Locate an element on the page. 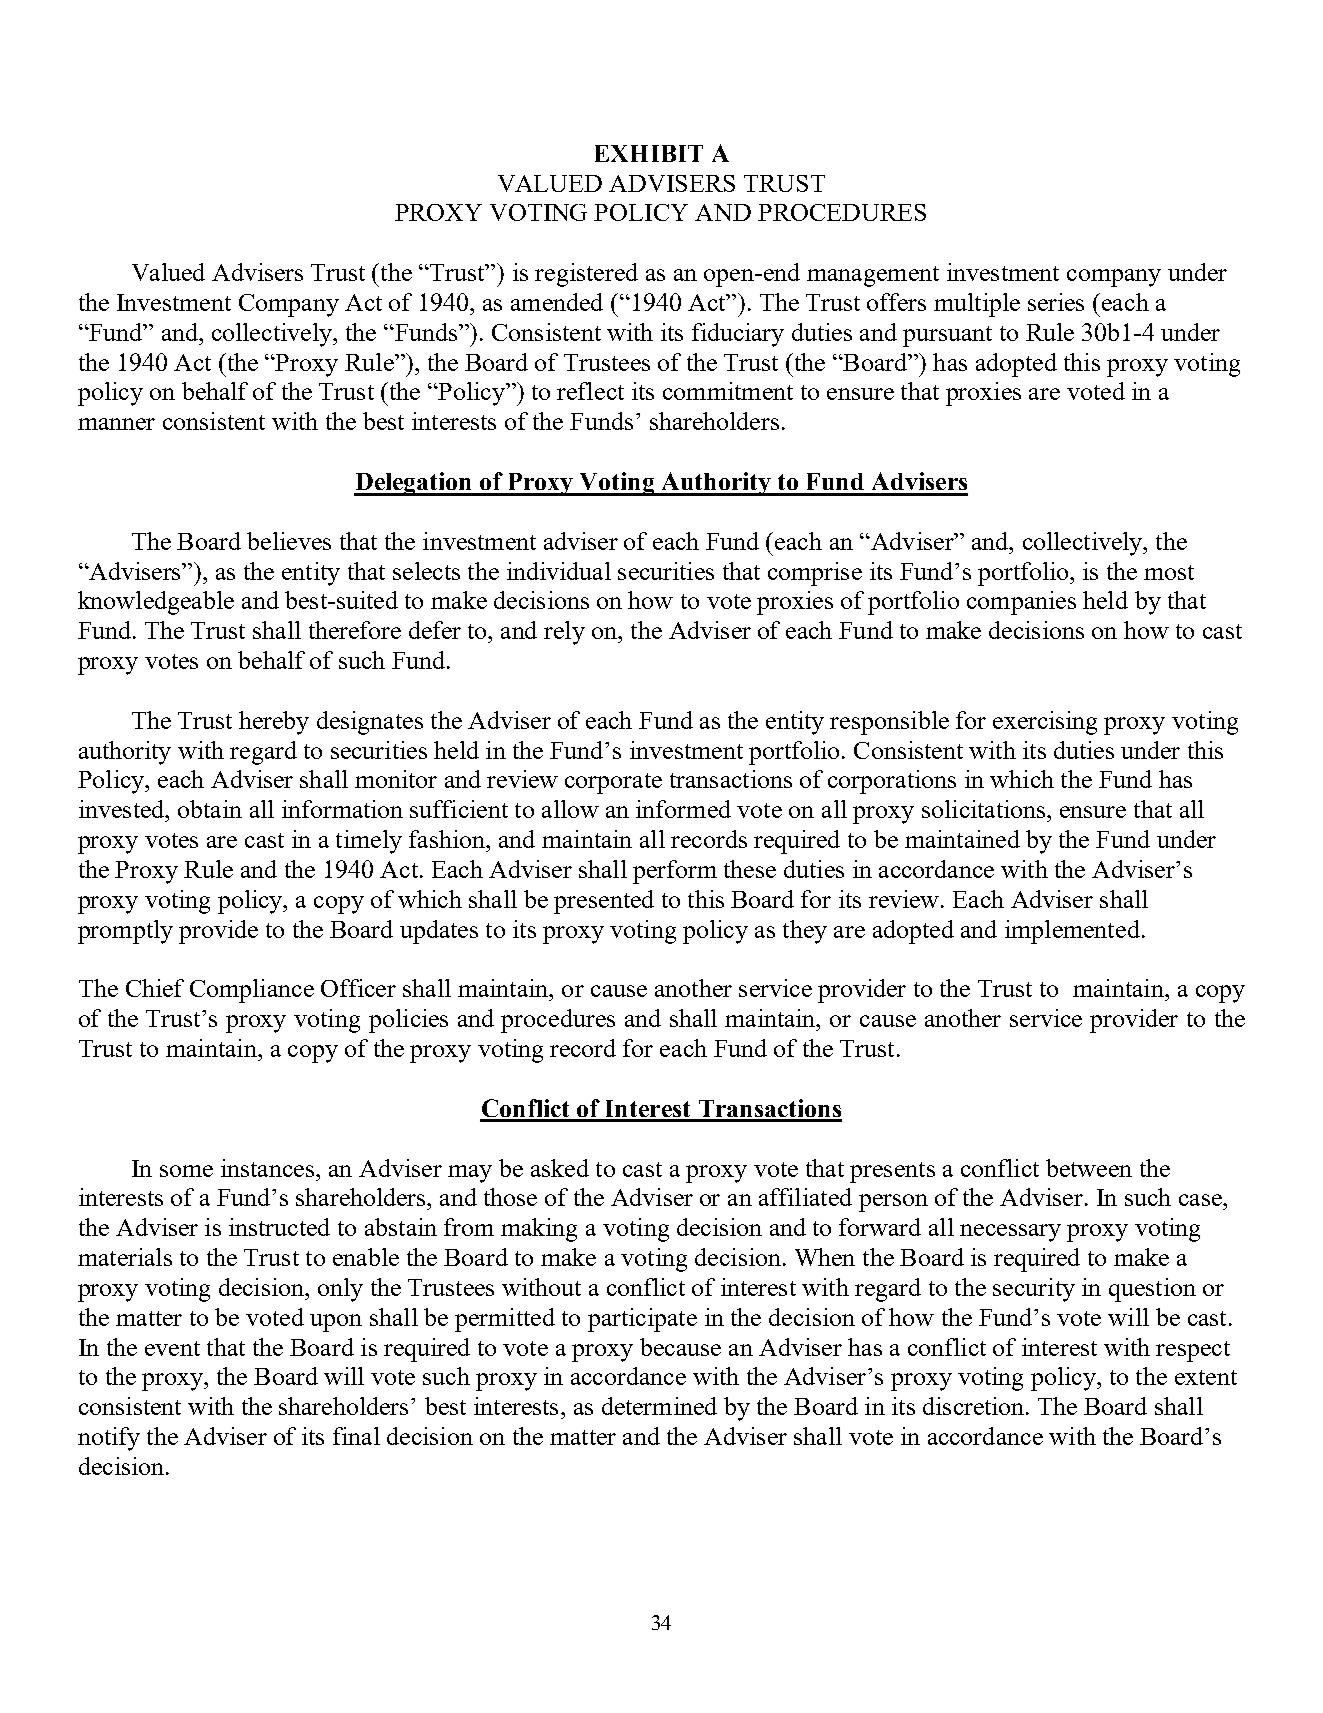 This image has width=1323, height=1713. discretion is located at coordinates (975, 1406).
